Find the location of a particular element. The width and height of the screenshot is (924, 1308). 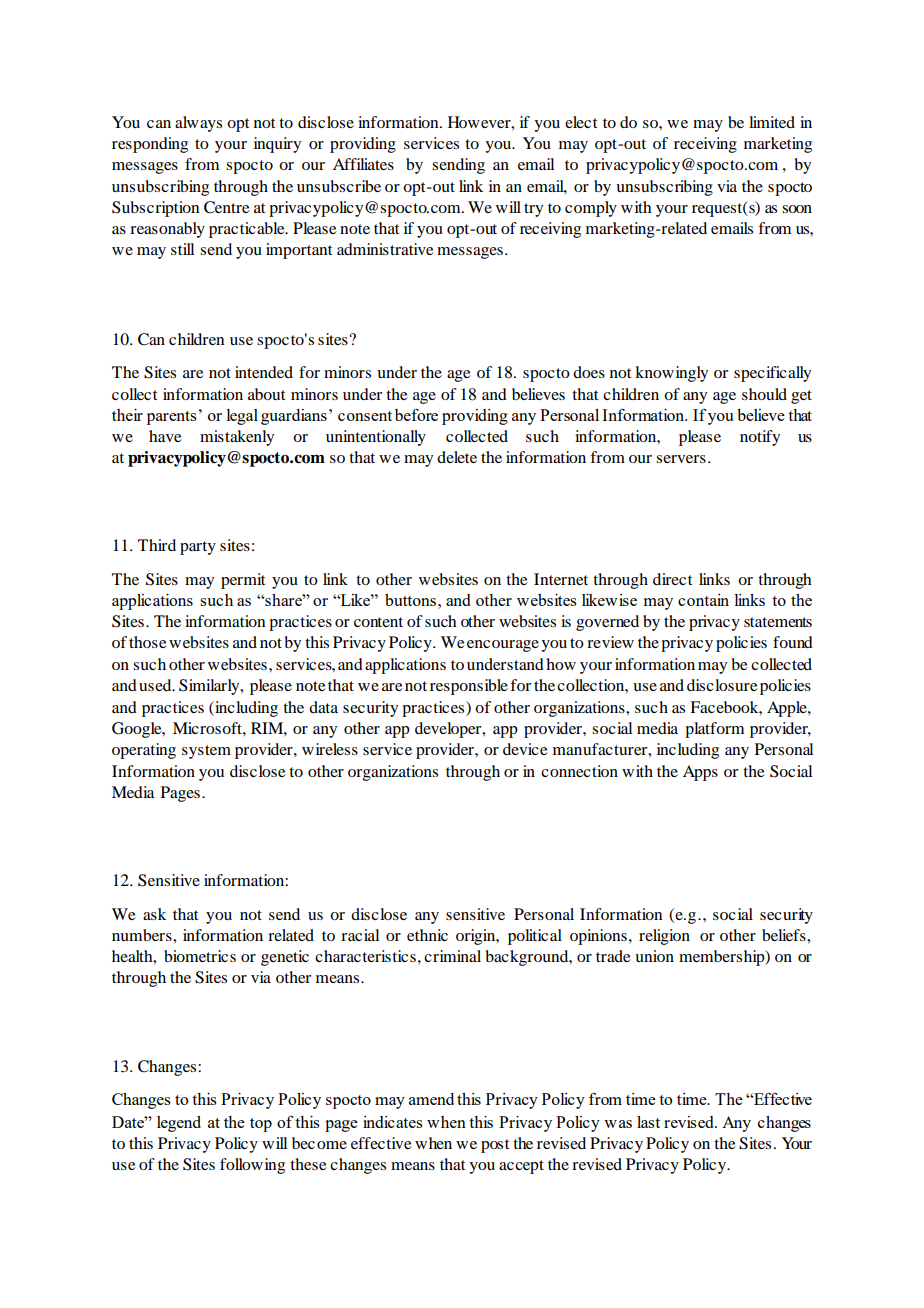

try is located at coordinates (533, 210).
